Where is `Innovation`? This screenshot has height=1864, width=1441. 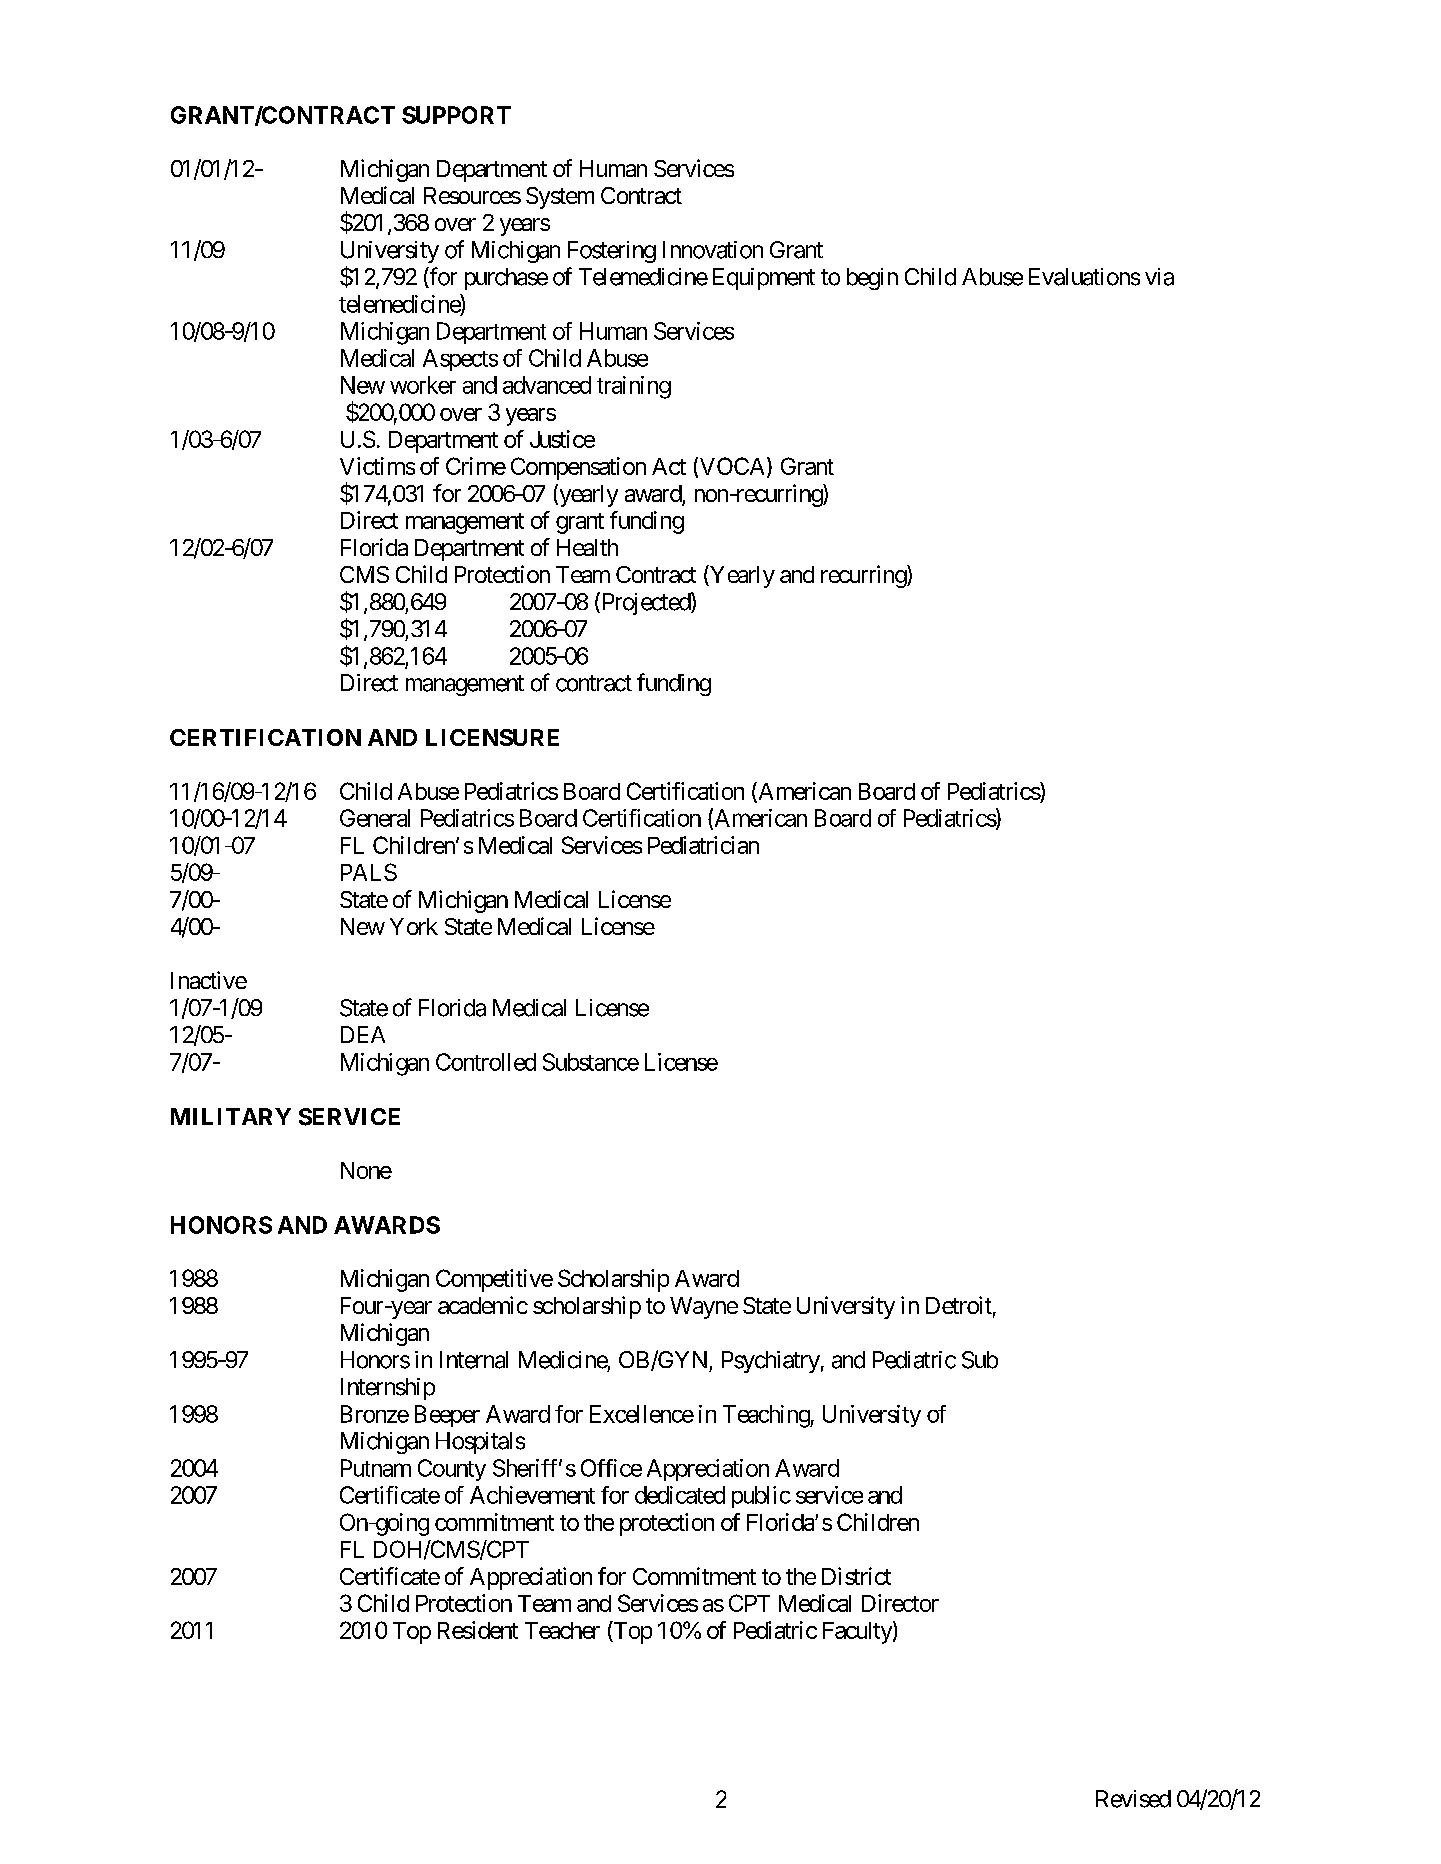 Innovation is located at coordinates (713, 250).
